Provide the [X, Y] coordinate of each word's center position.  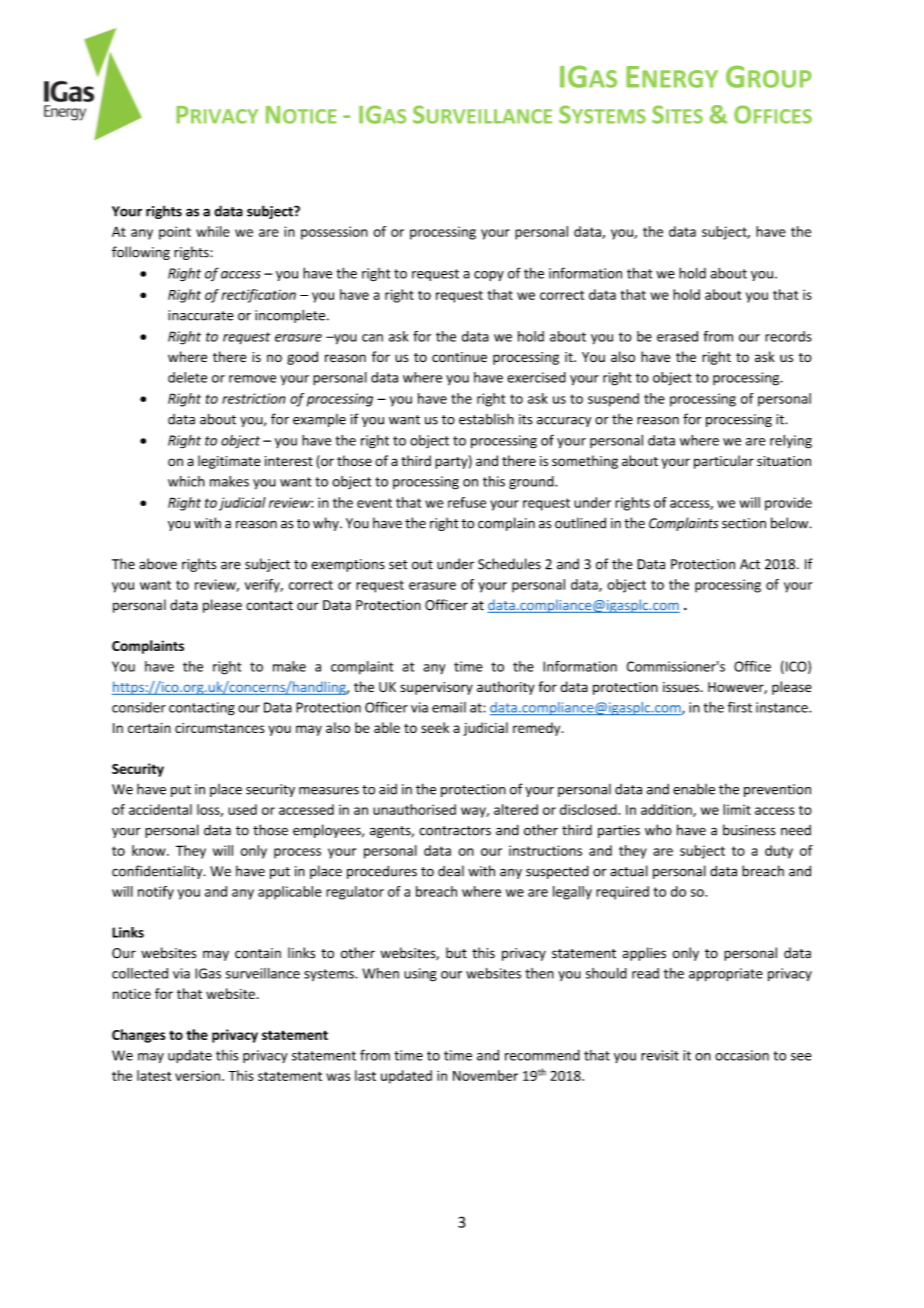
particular [724, 462]
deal [451, 871]
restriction [254, 398]
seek [435, 727]
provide [788, 504]
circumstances [219, 728]
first [740, 707]
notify [156, 893]
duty [779, 852]
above [158, 564]
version [197, 1076]
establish [486, 419]
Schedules [509, 564]
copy [489, 276]
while [213, 231]
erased [677, 336]
